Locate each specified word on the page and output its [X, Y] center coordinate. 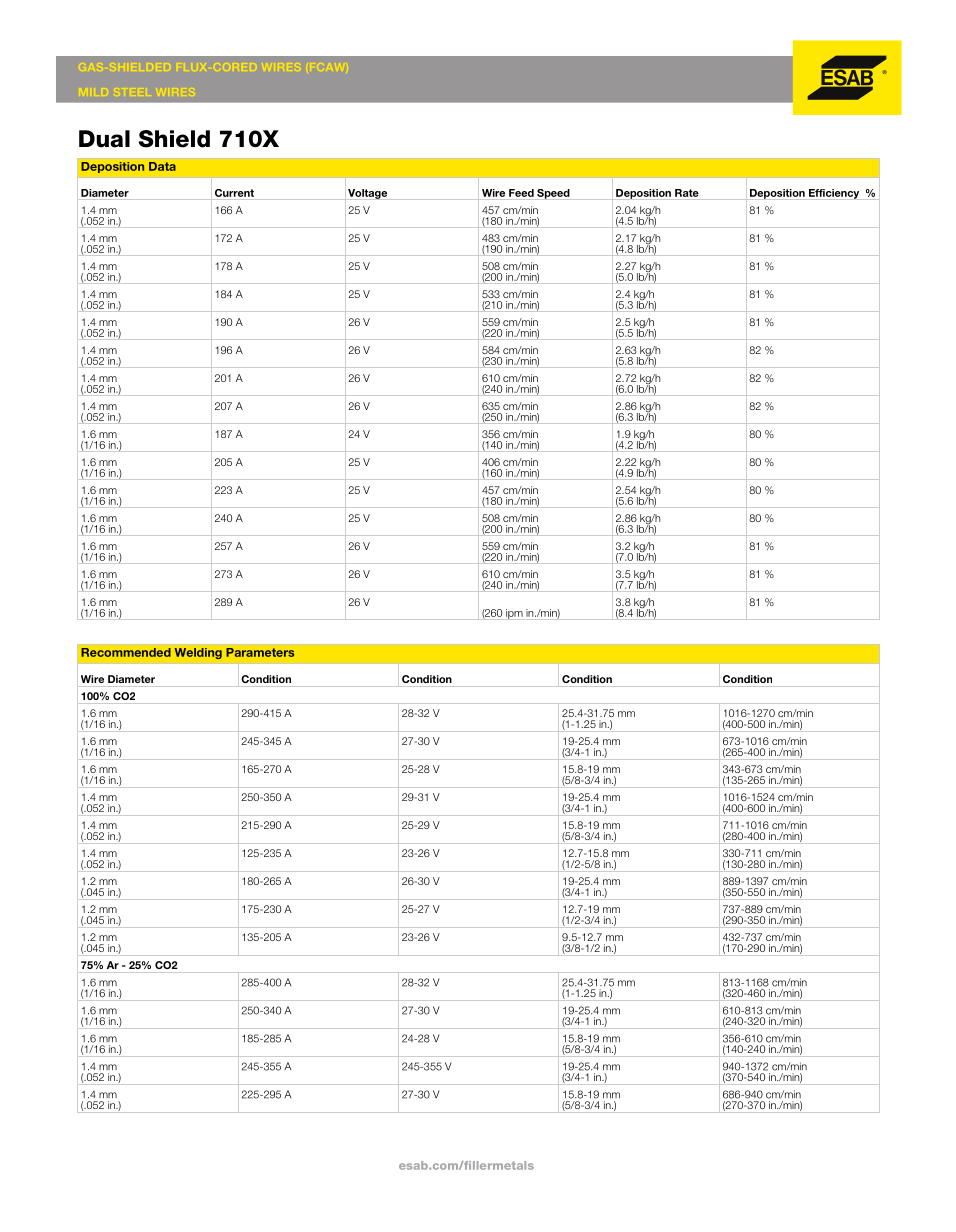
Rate [687, 193]
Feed [521, 193]
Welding [198, 654]
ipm [514, 614]
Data [162, 166]
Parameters [260, 652]
